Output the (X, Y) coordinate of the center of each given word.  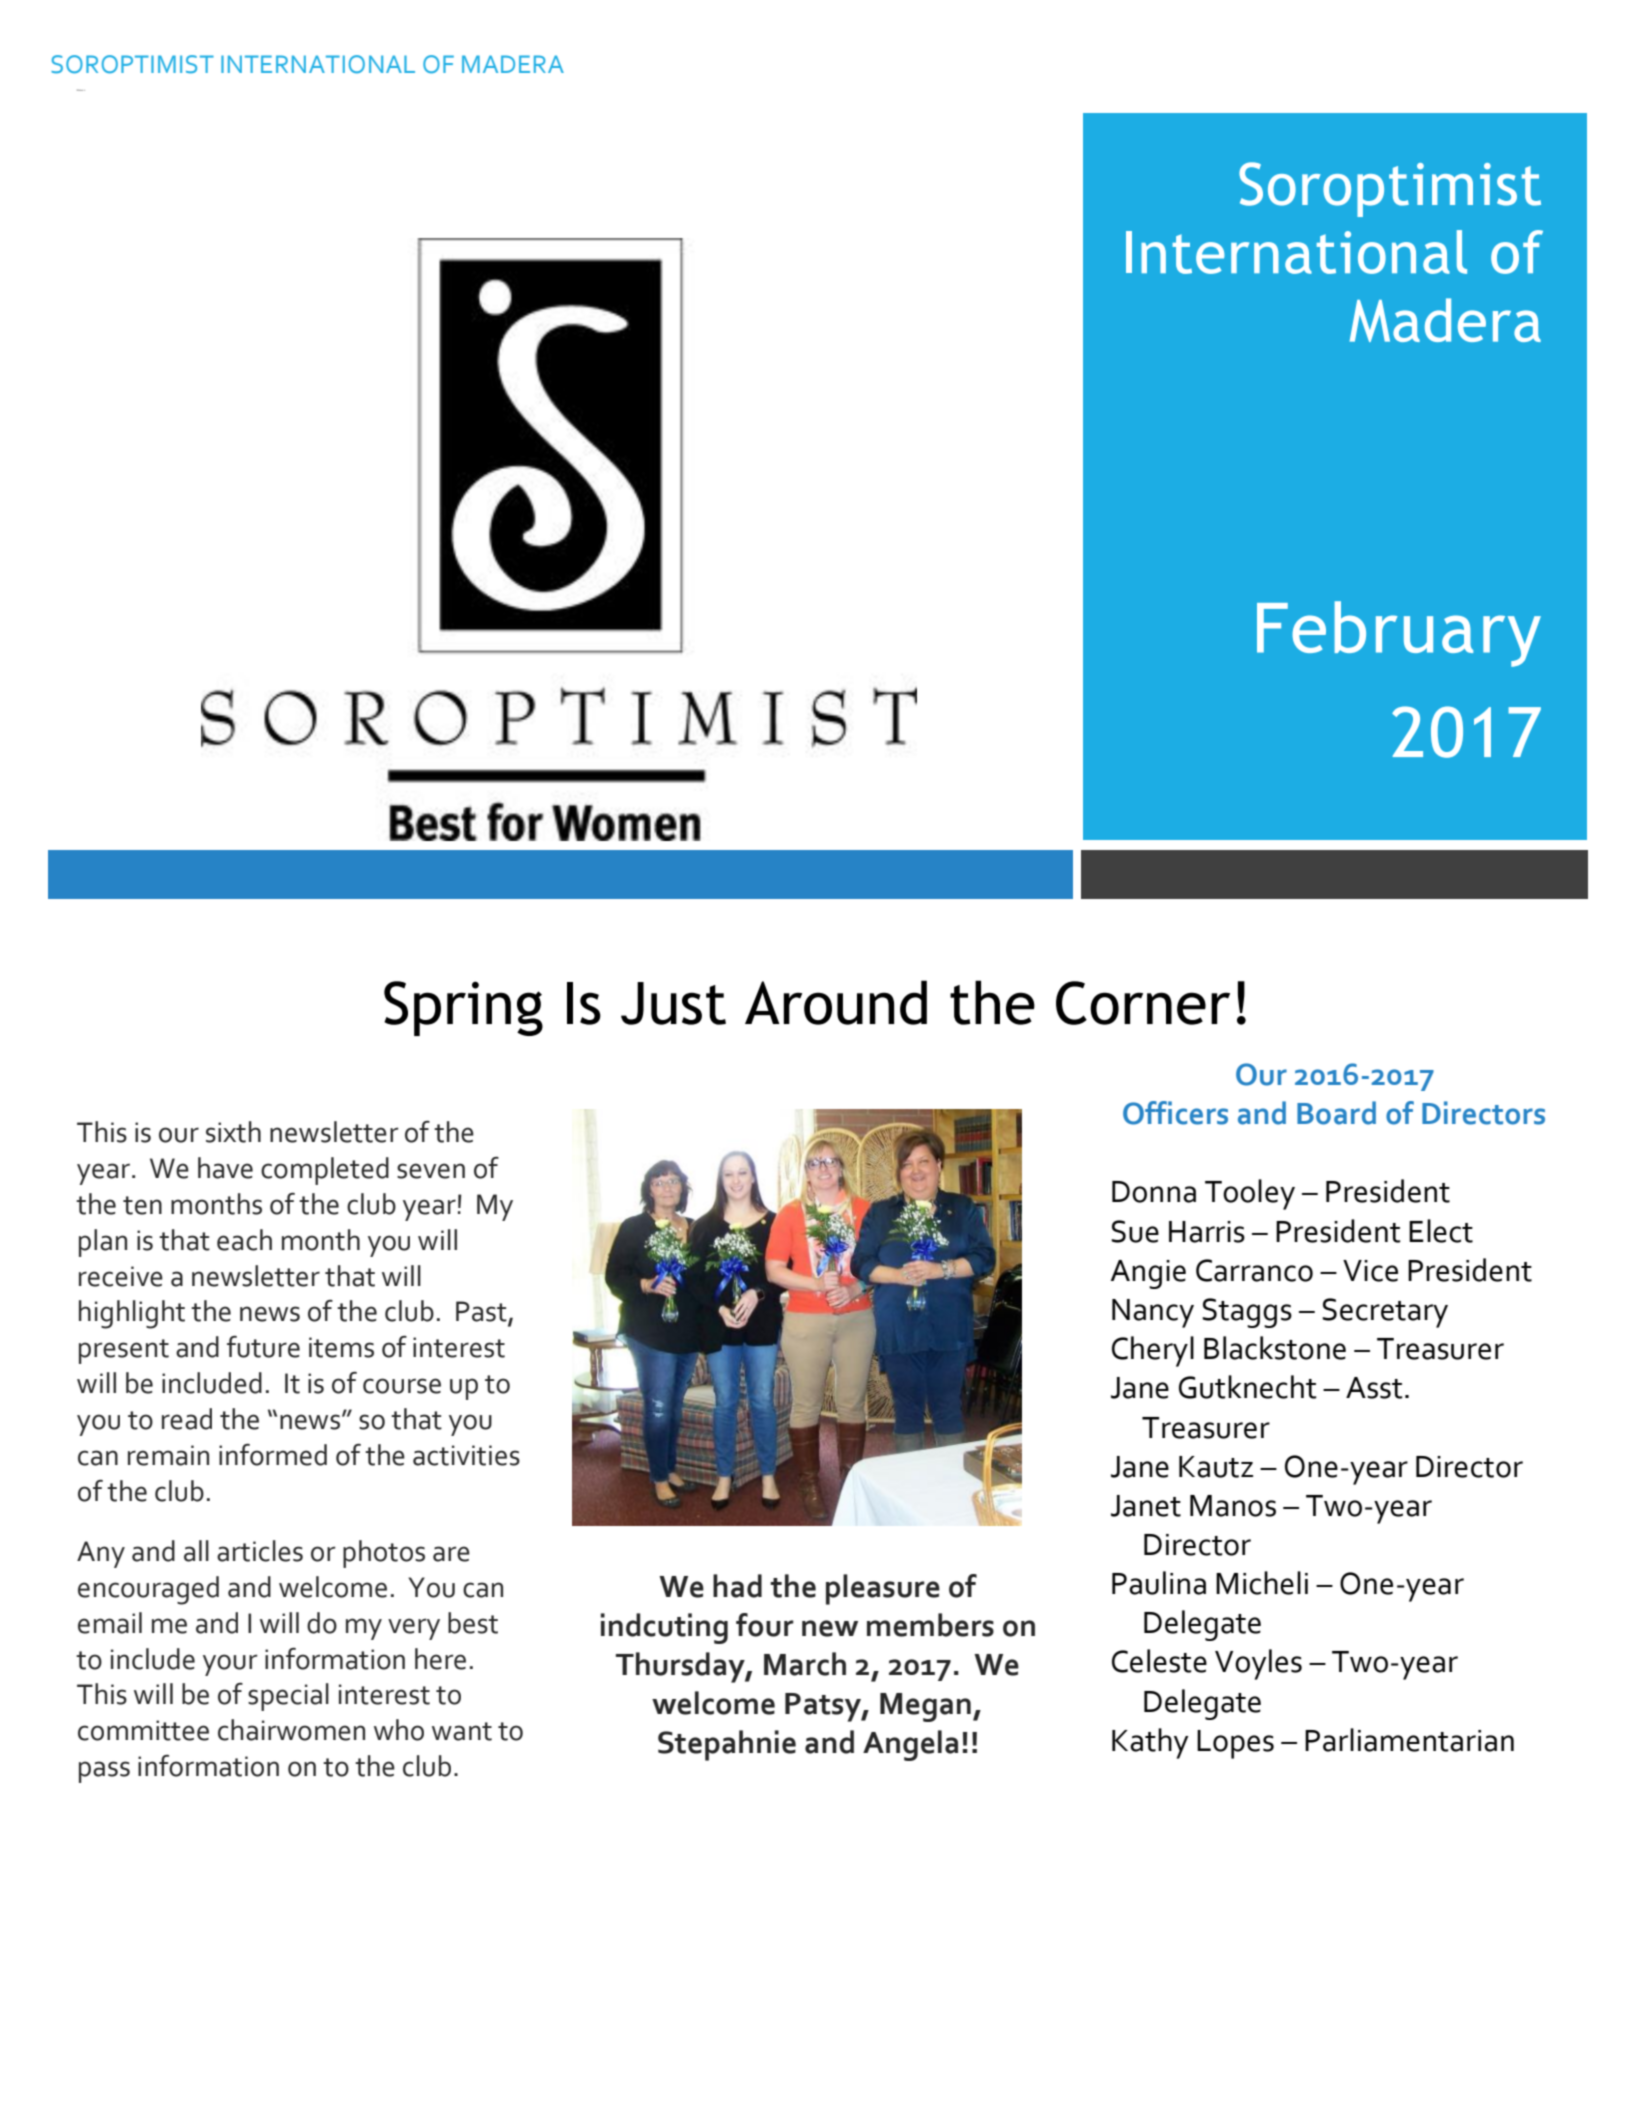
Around (836, 1002)
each (244, 1240)
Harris (1207, 1232)
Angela (910, 1745)
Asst (1374, 1388)
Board (1336, 1113)
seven (431, 1171)
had (737, 1586)
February (1399, 634)
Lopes (1235, 1744)
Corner (1143, 1003)
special (288, 1697)
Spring (463, 1008)
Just (673, 1003)
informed (273, 1455)
